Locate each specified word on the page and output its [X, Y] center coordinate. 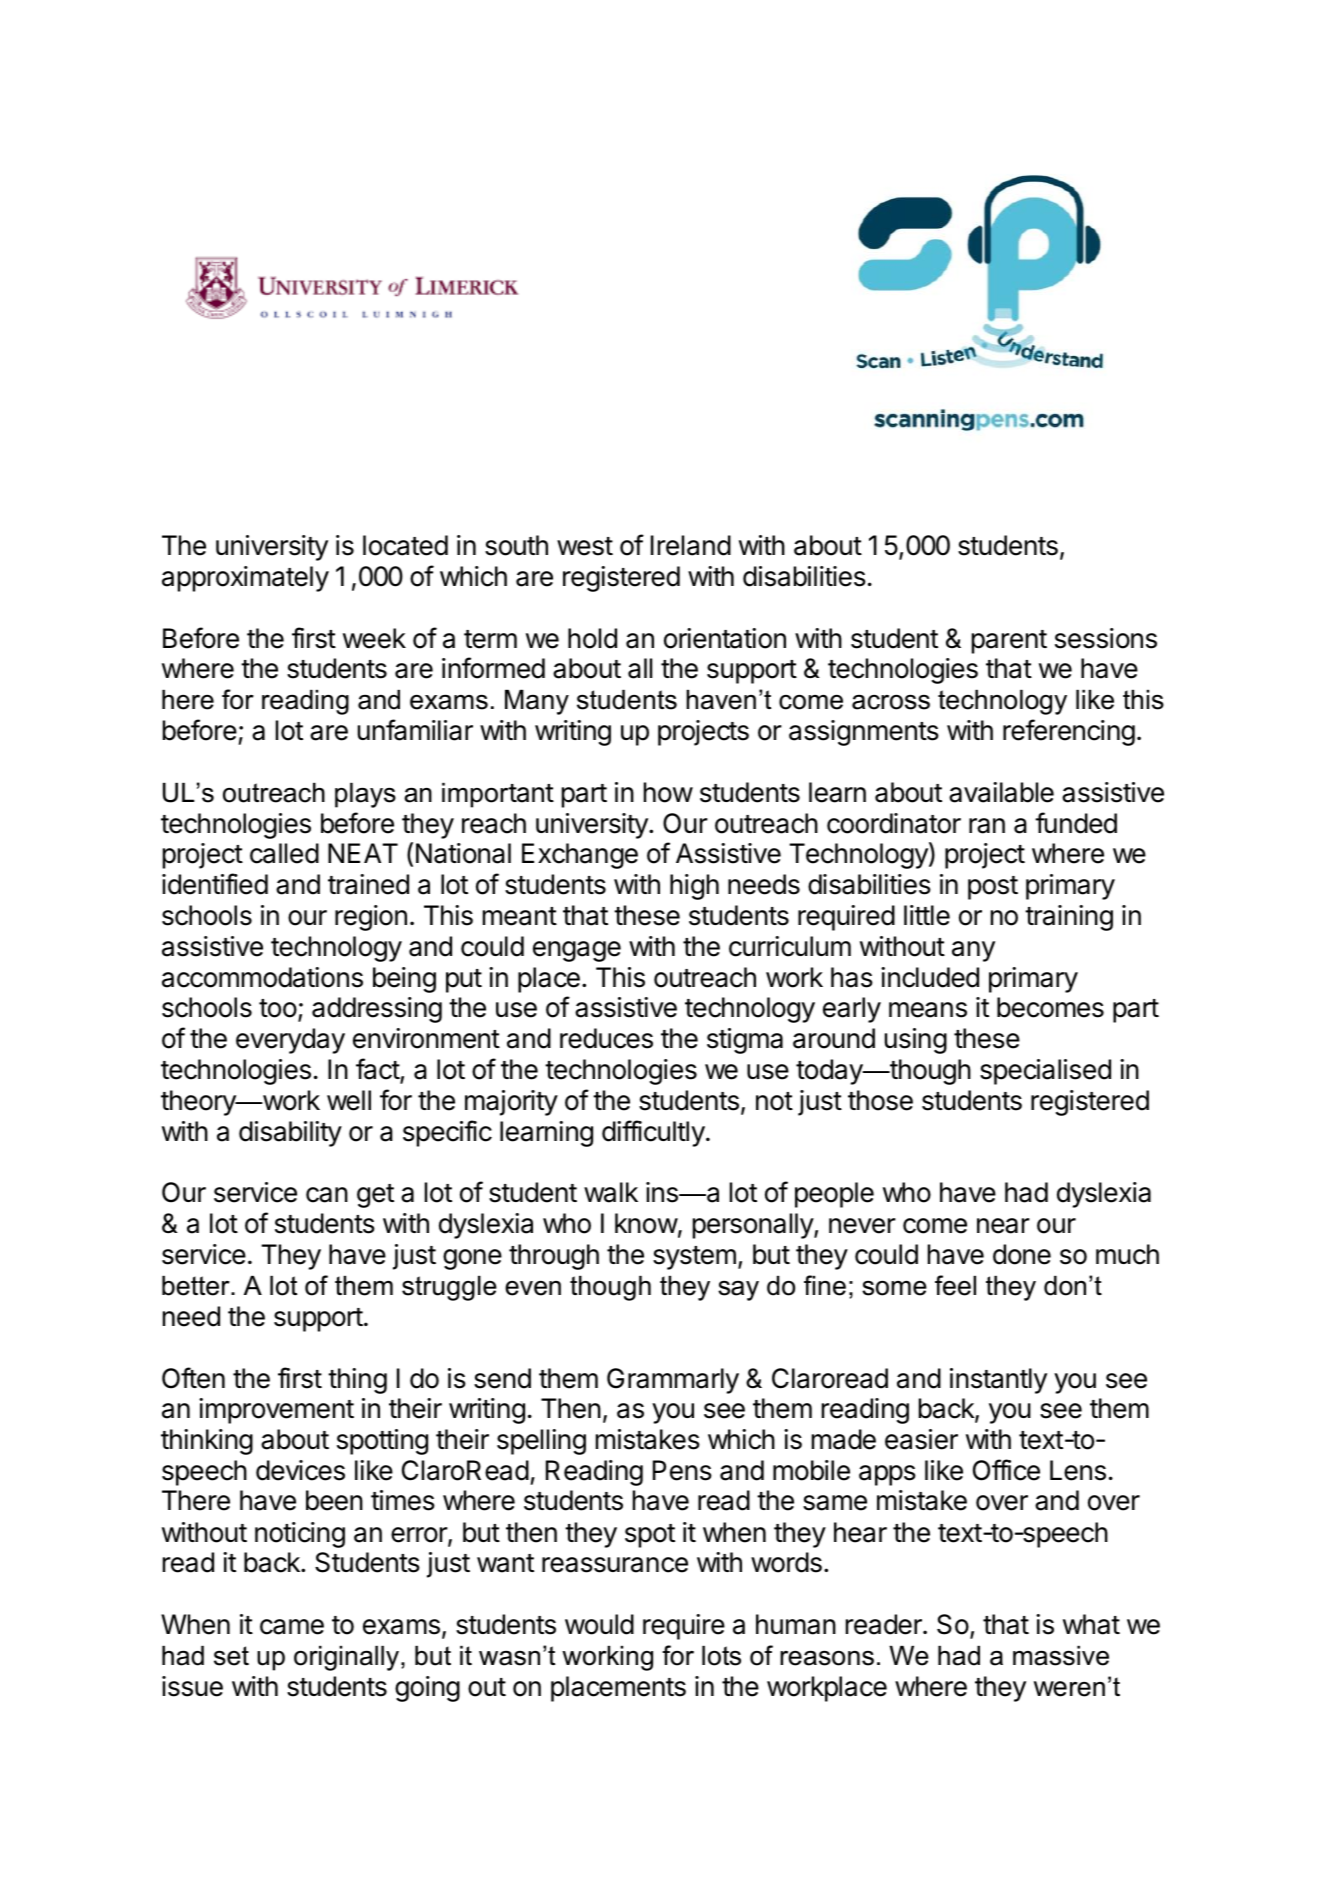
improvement [276, 1411]
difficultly [653, 1133]
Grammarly [673, 1381]
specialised [1045, 1072]
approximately [245, 579]
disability [290, 1134]
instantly [998, 1381]
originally [348, 1658]
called [284, 853]
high [694, 887]
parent [1009, 642]
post [993, 888]
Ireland [691, 545]
